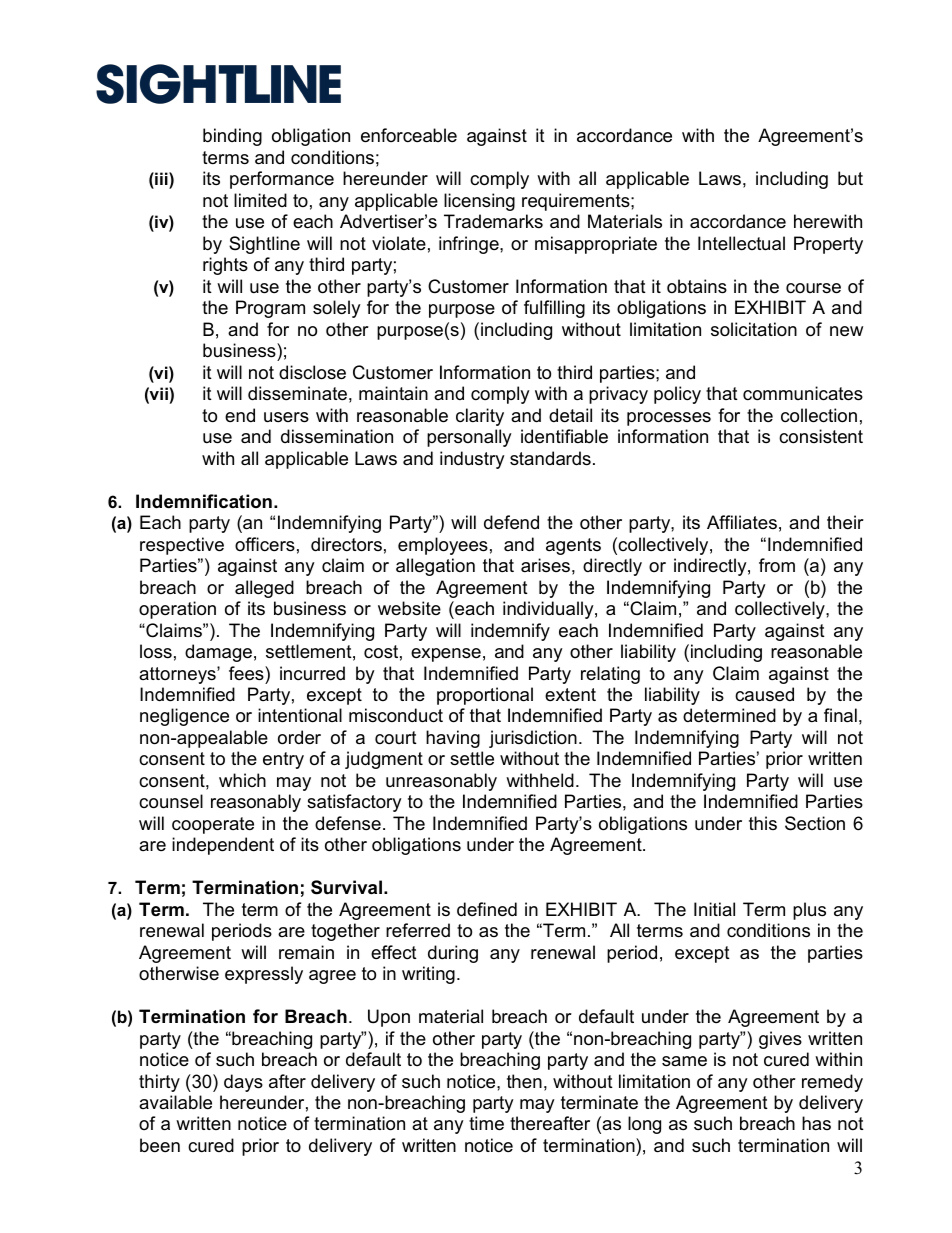 The image size is (952, 1233). What do you see at coordinates (511, 522) in the screenshot?
I see `defend` at bounding box center [511, 522].
